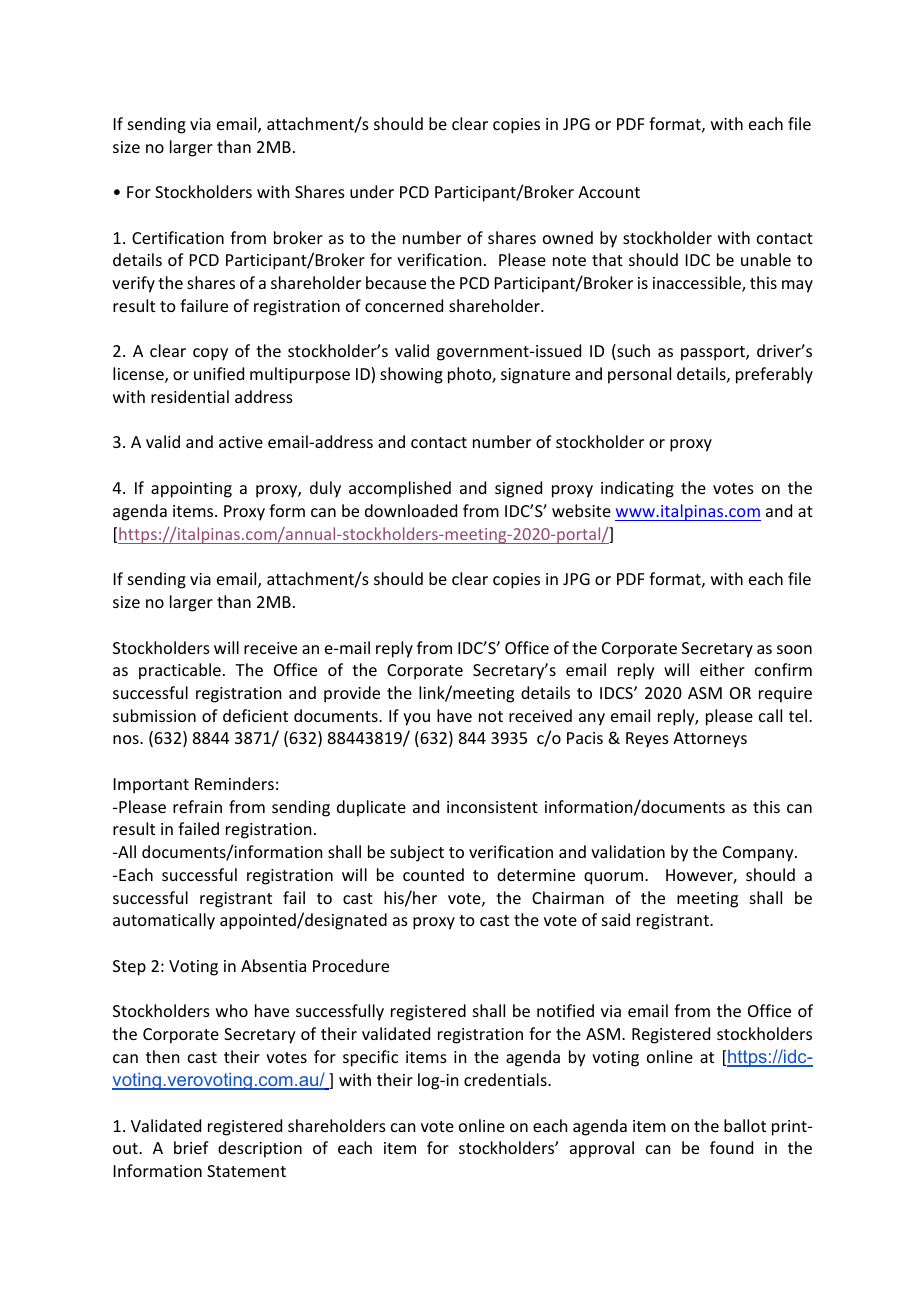 This image has width=924, height=1308. Describe the element at coordinates (191, 490) in the image. I see `appointing` at that location.
